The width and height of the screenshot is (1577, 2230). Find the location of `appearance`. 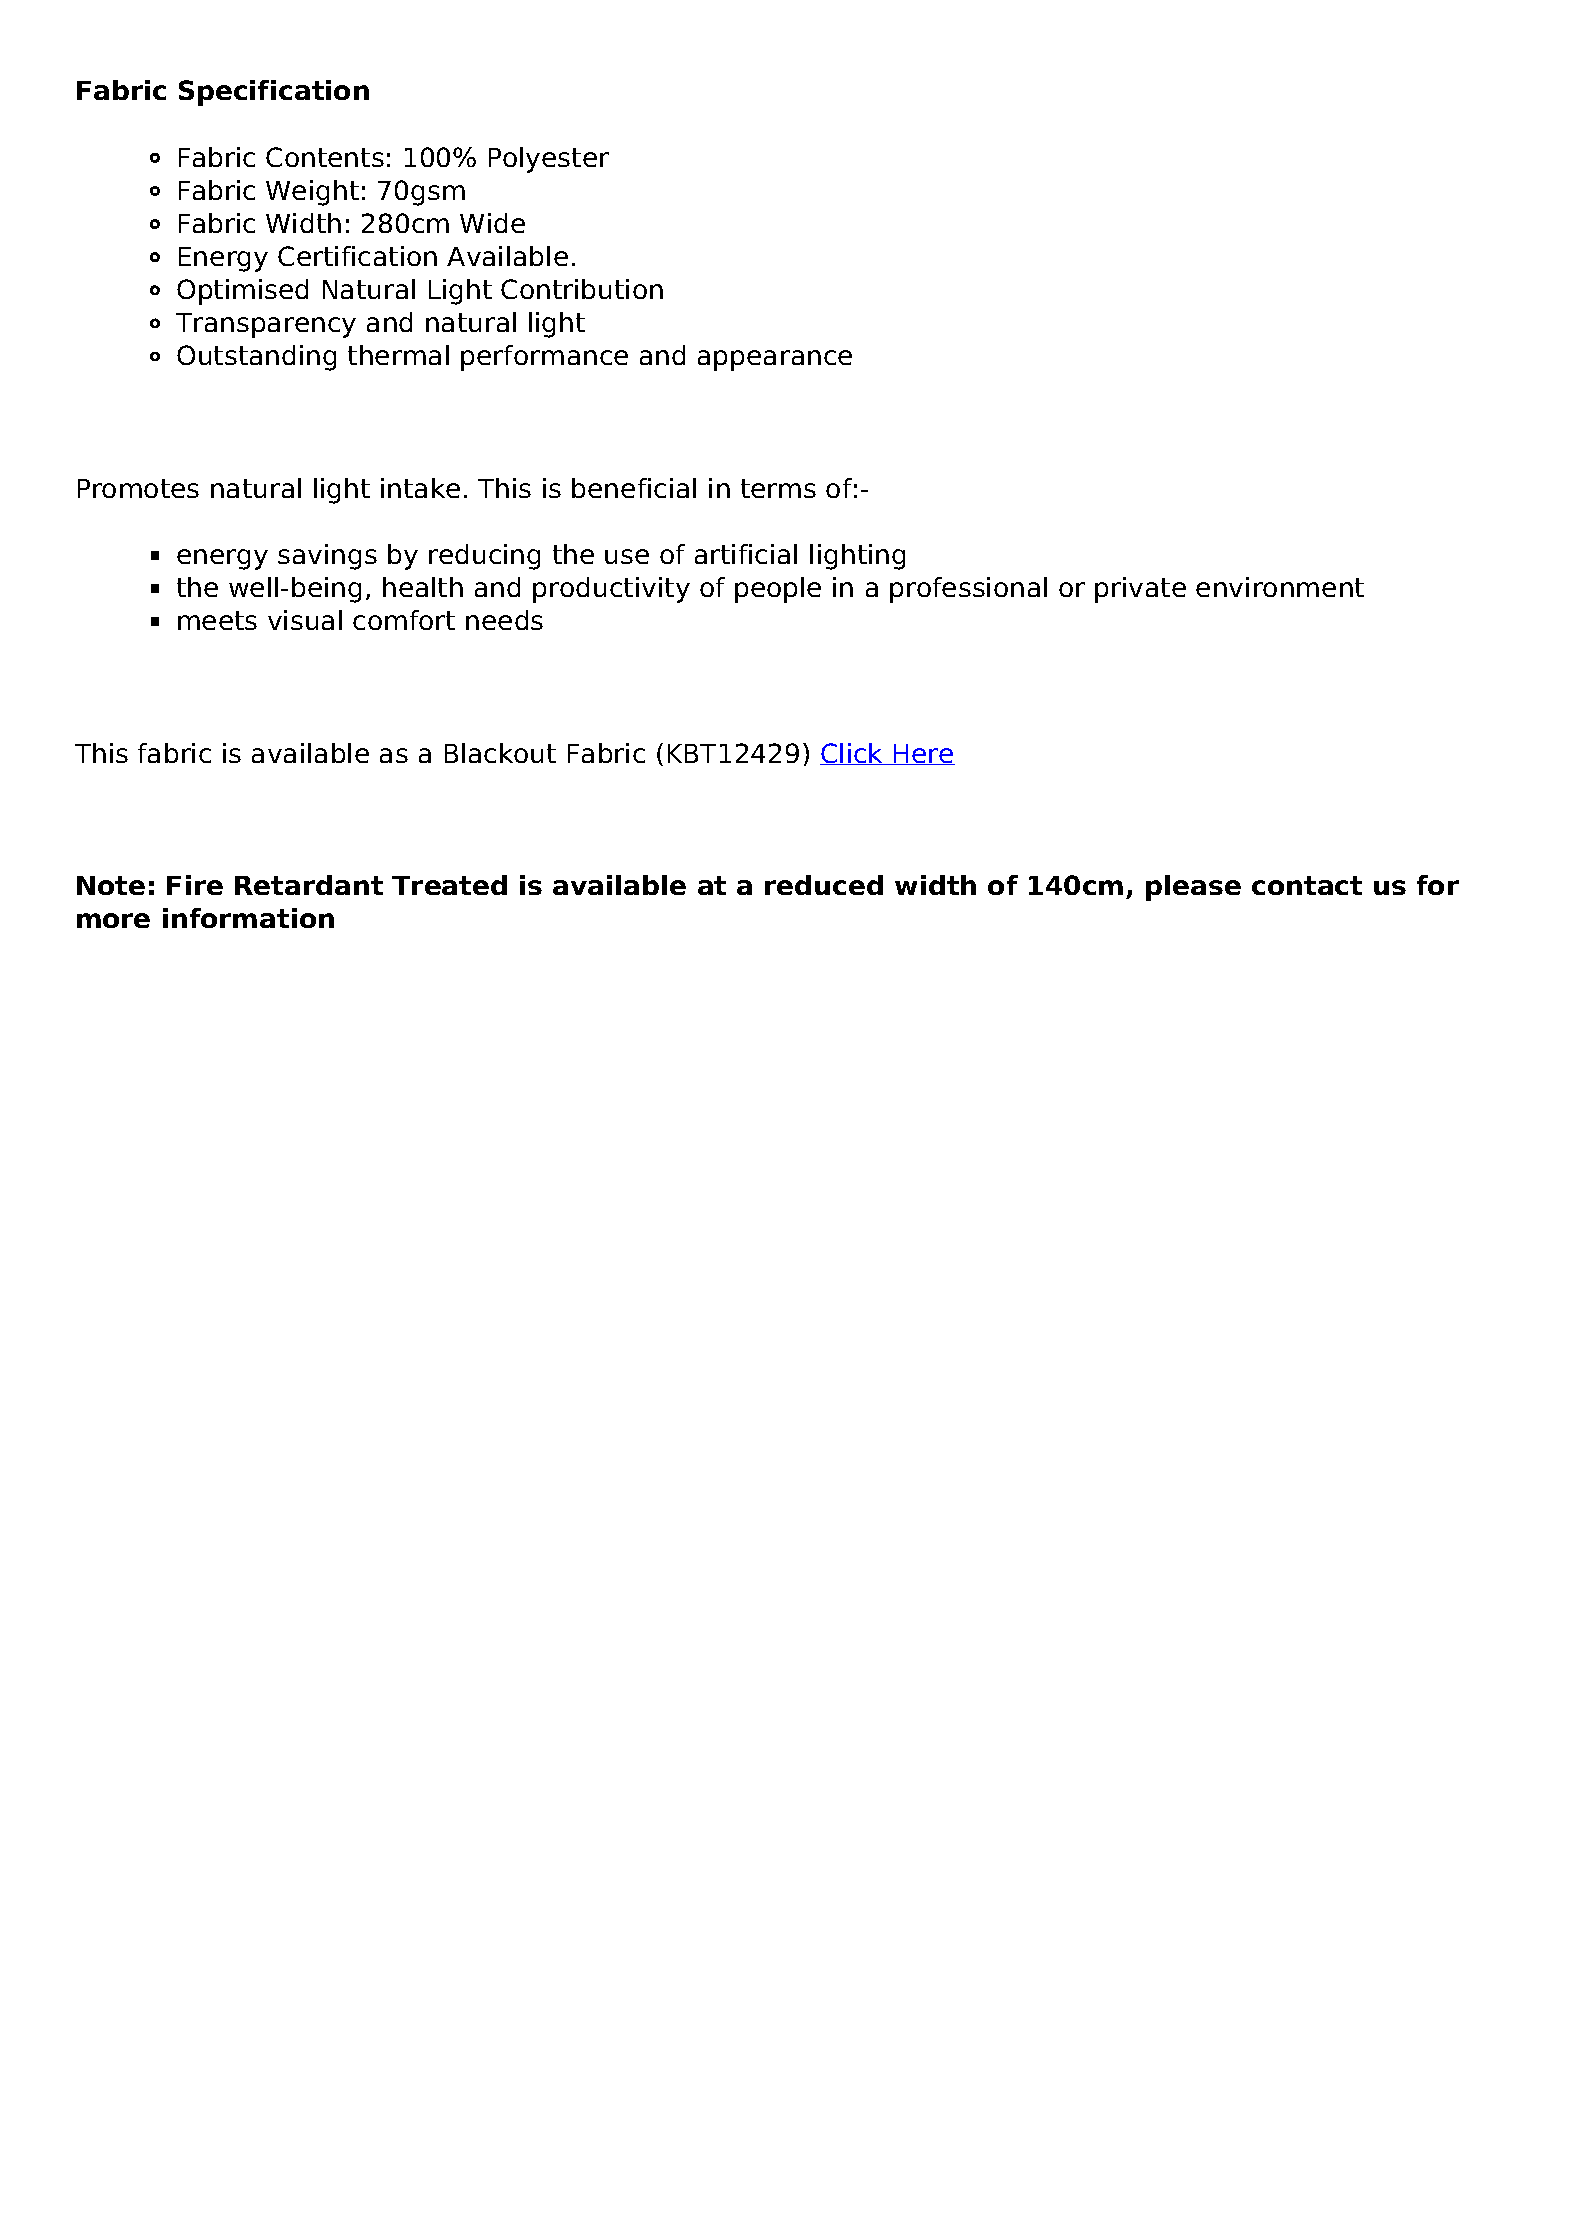

appearance is located at coordinates (775, 360).
